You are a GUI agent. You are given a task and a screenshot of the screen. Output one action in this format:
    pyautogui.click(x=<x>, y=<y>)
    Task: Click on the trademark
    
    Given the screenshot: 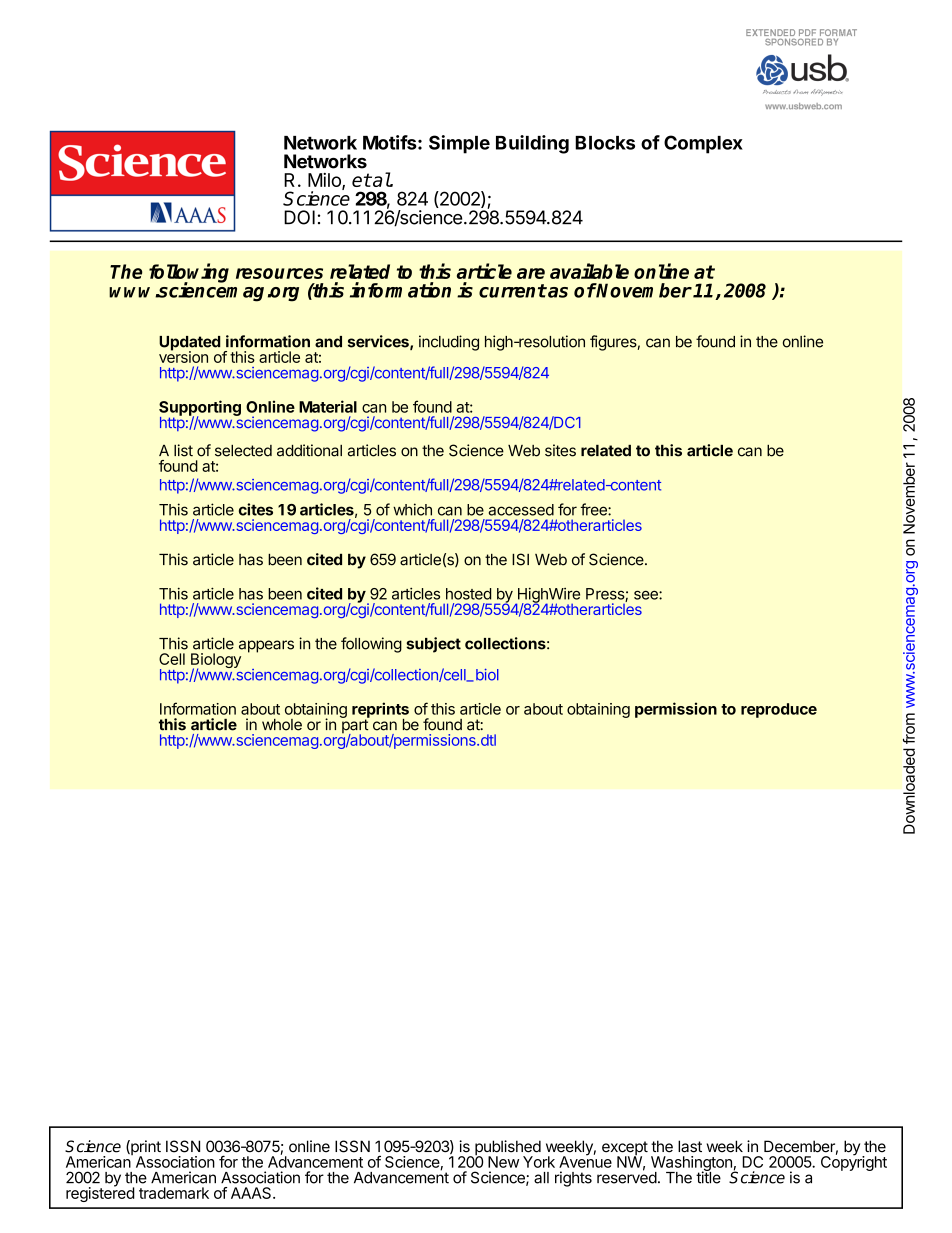 What is the action you would take?
    pyautogui.click(x=174, y=1193)
